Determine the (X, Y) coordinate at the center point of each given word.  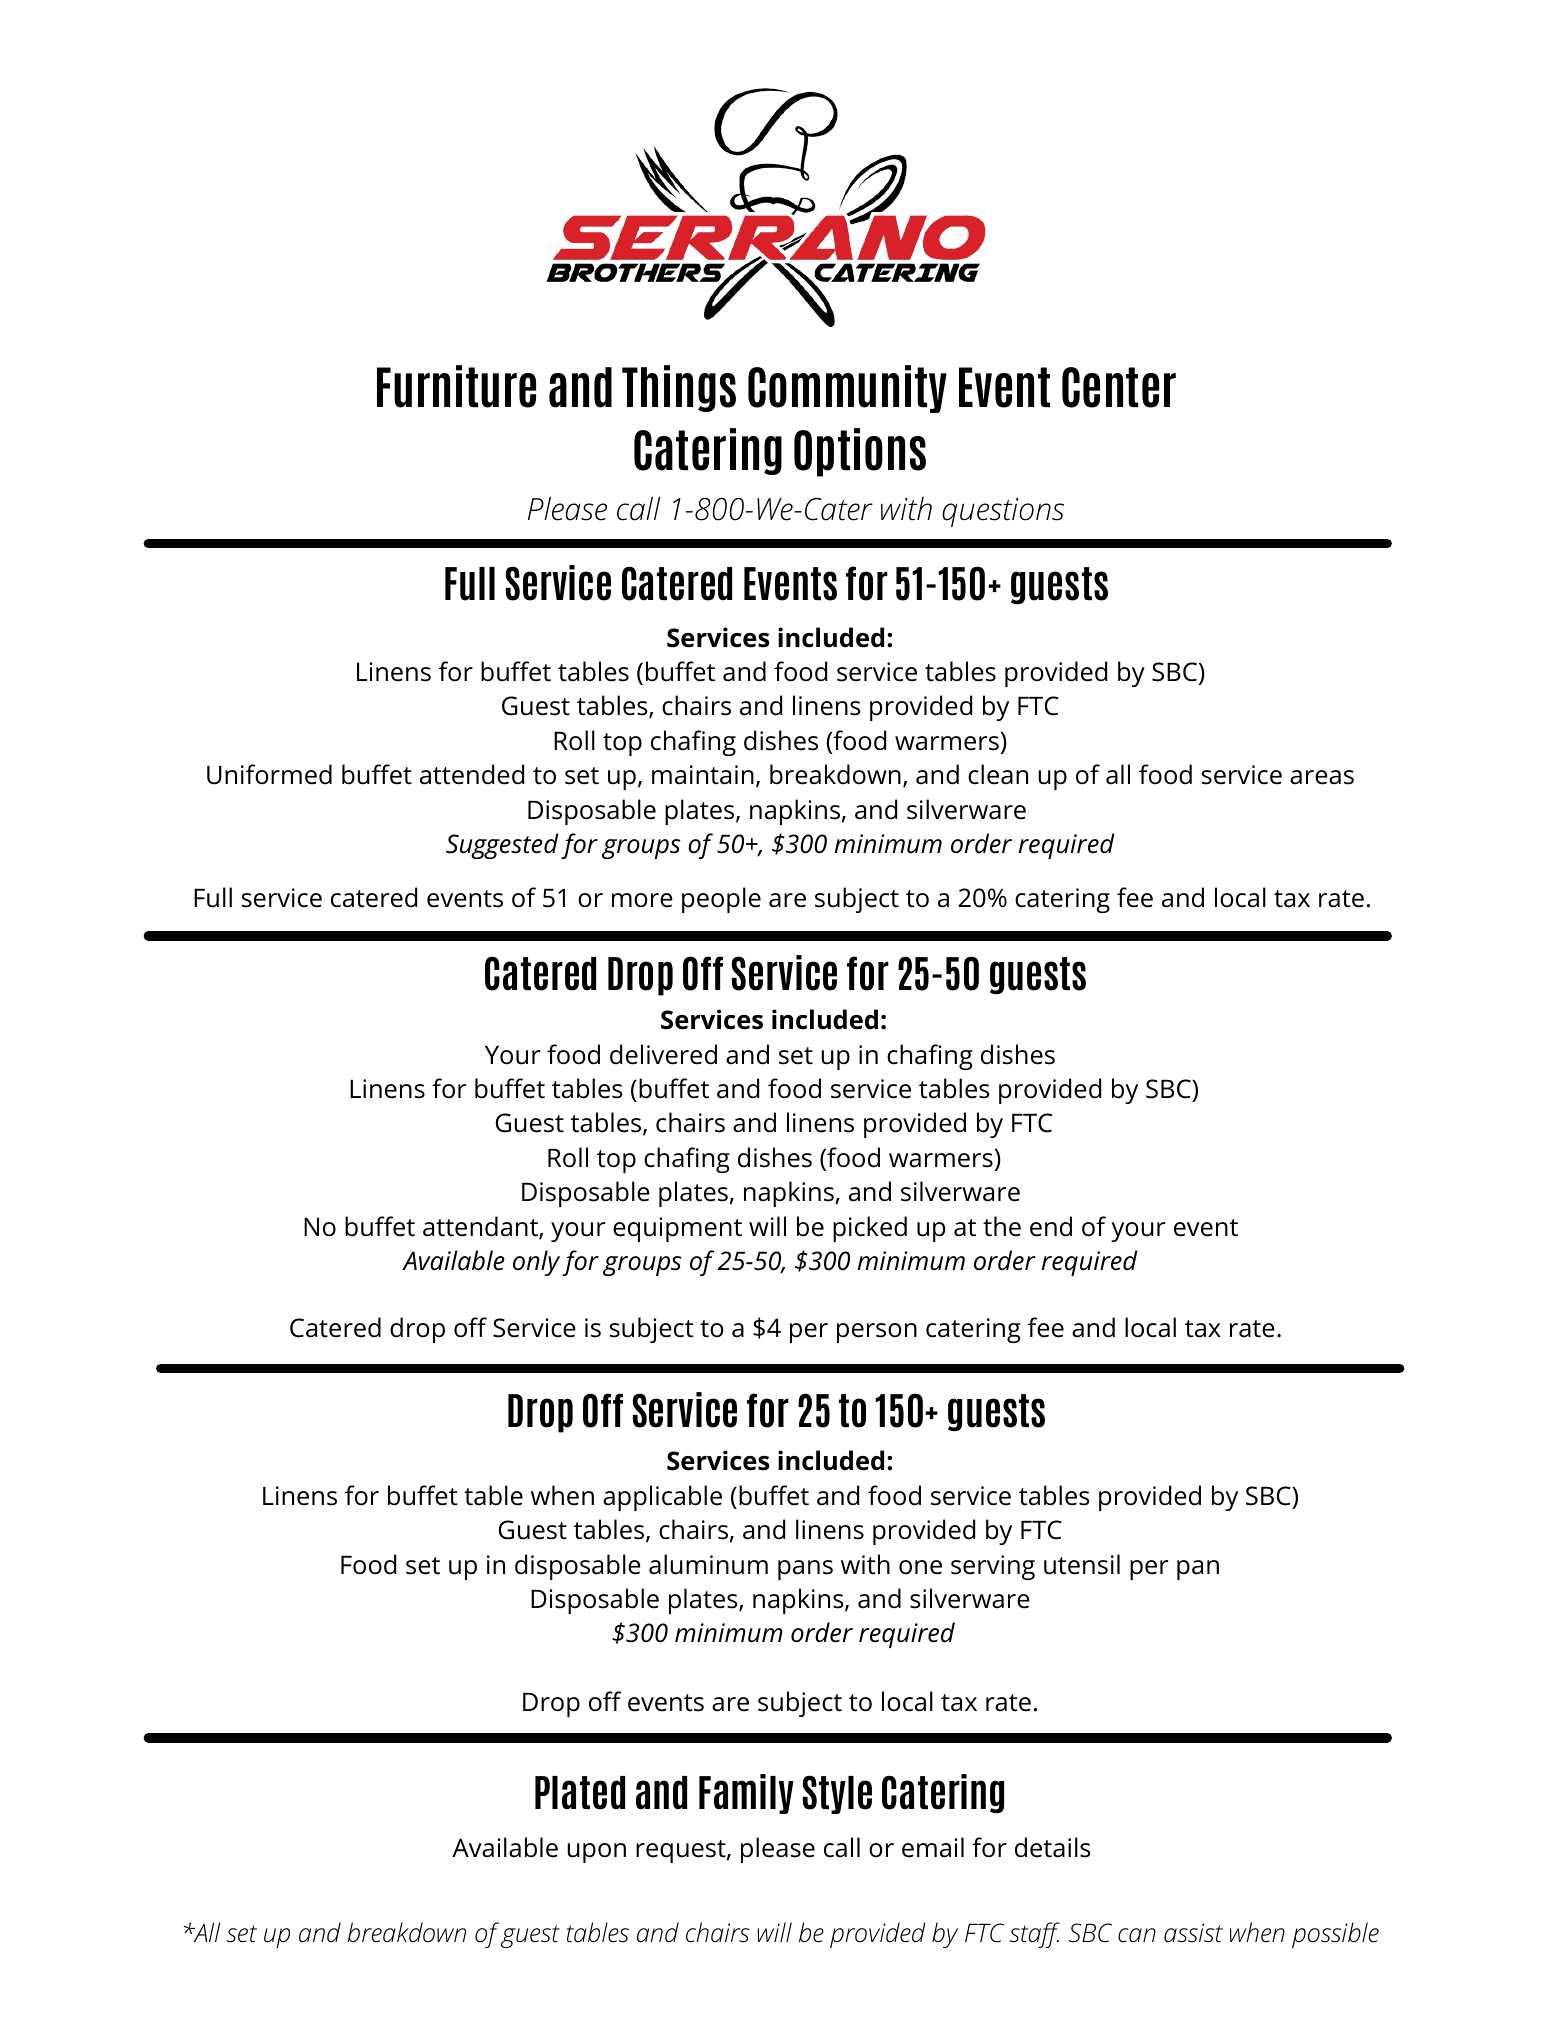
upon (596, 1853)
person (877, 1333)
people (721, 900)
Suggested (502, 846)
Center (1119, 387)
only (536, 1263)
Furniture (456, 386)
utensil (1082, 1564)
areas (1322, 777)
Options (860, 452)
